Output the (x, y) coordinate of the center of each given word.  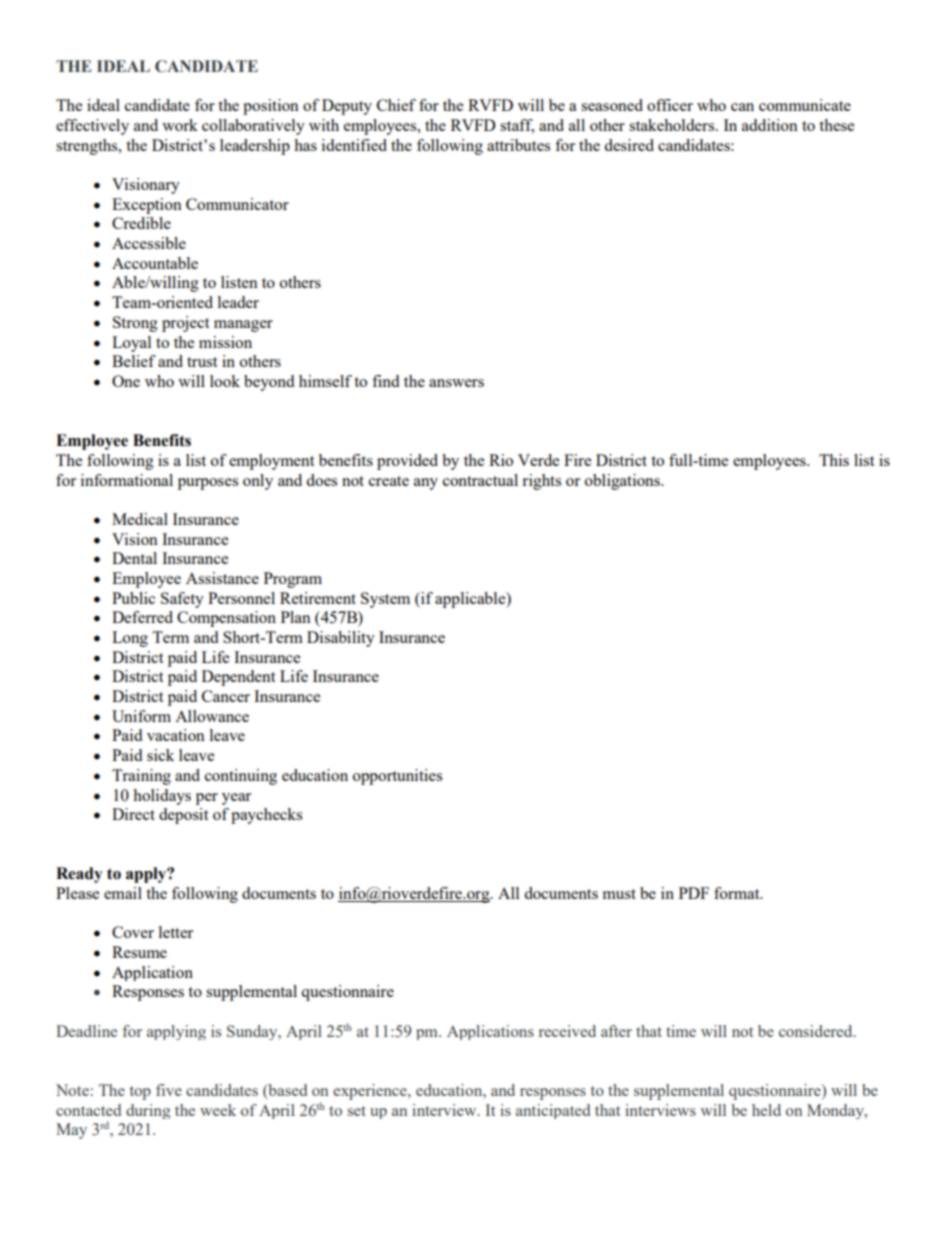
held (766, 1110)
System (385, 600)
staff (517, 126)
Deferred (142, 617)
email (123, 893)
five (169, 1090)
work (180, 125)
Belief (134, 361)
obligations (623, 482)
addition (770, 125)
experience (371, 1092)
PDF (694, 893)
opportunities (397, 777)
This (834, 460)
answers (456, 383)
